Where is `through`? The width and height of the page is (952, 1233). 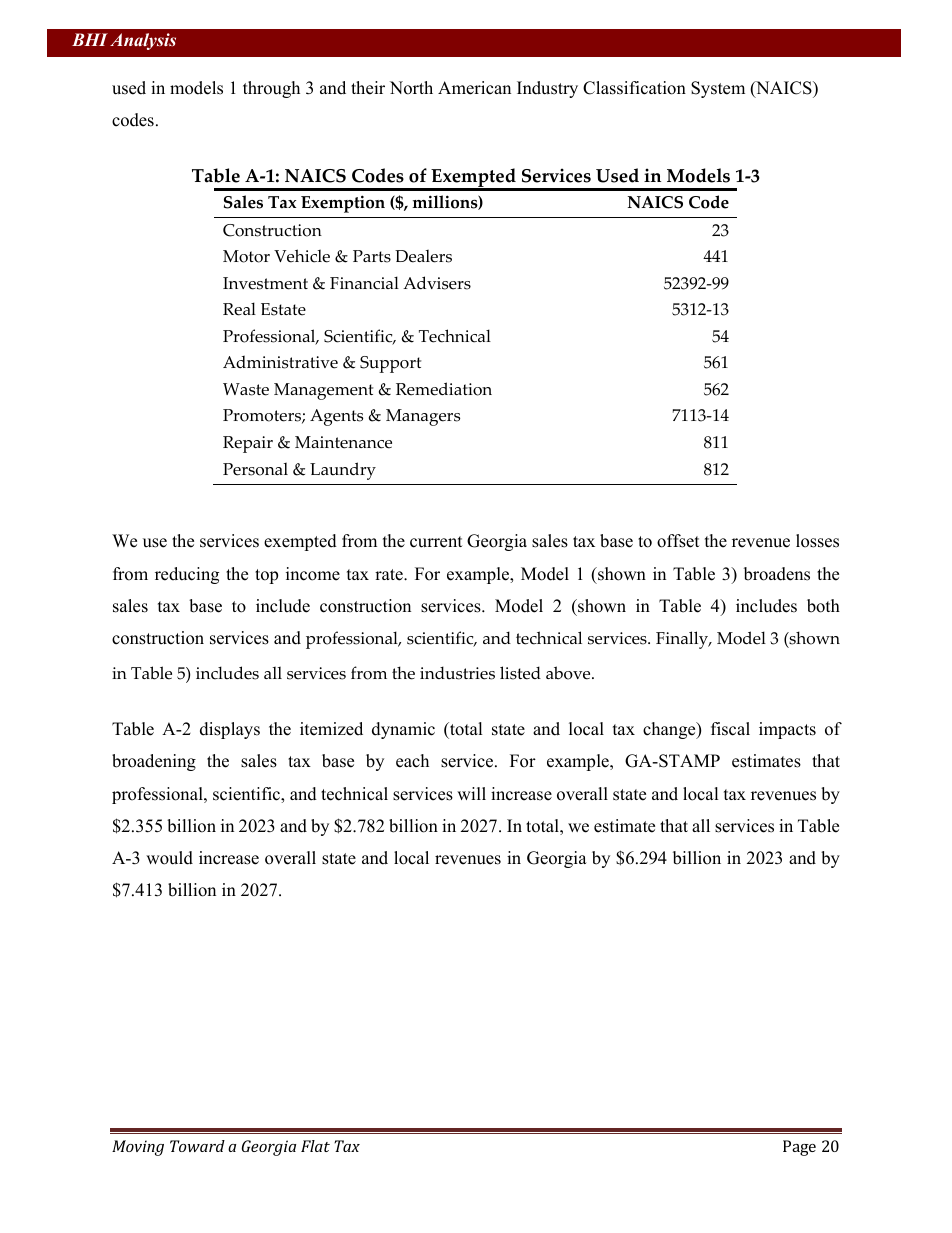 through is located at coordinates (271, 89).
